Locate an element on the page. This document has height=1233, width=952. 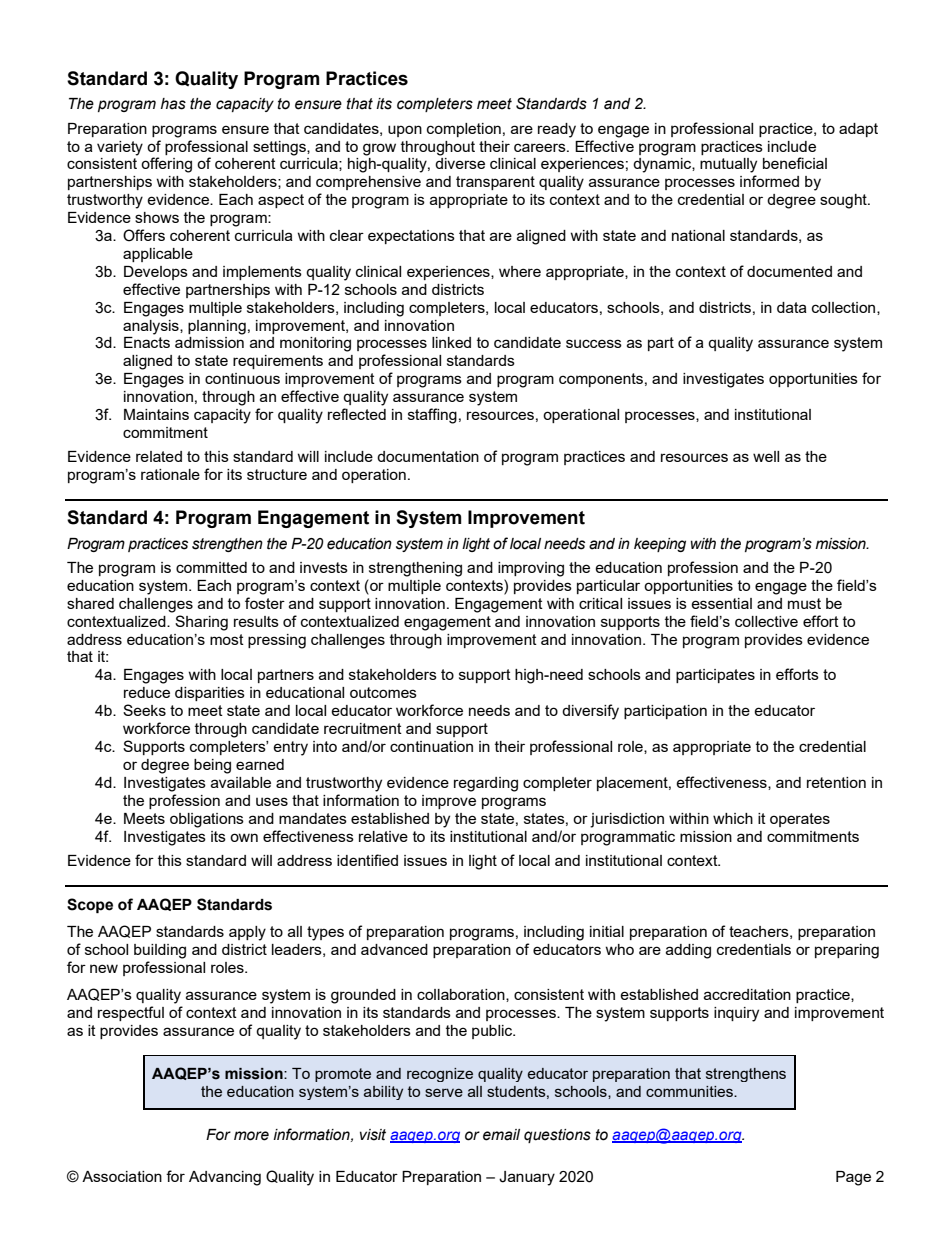
Advancing is located at coordinates (225, 1178).
